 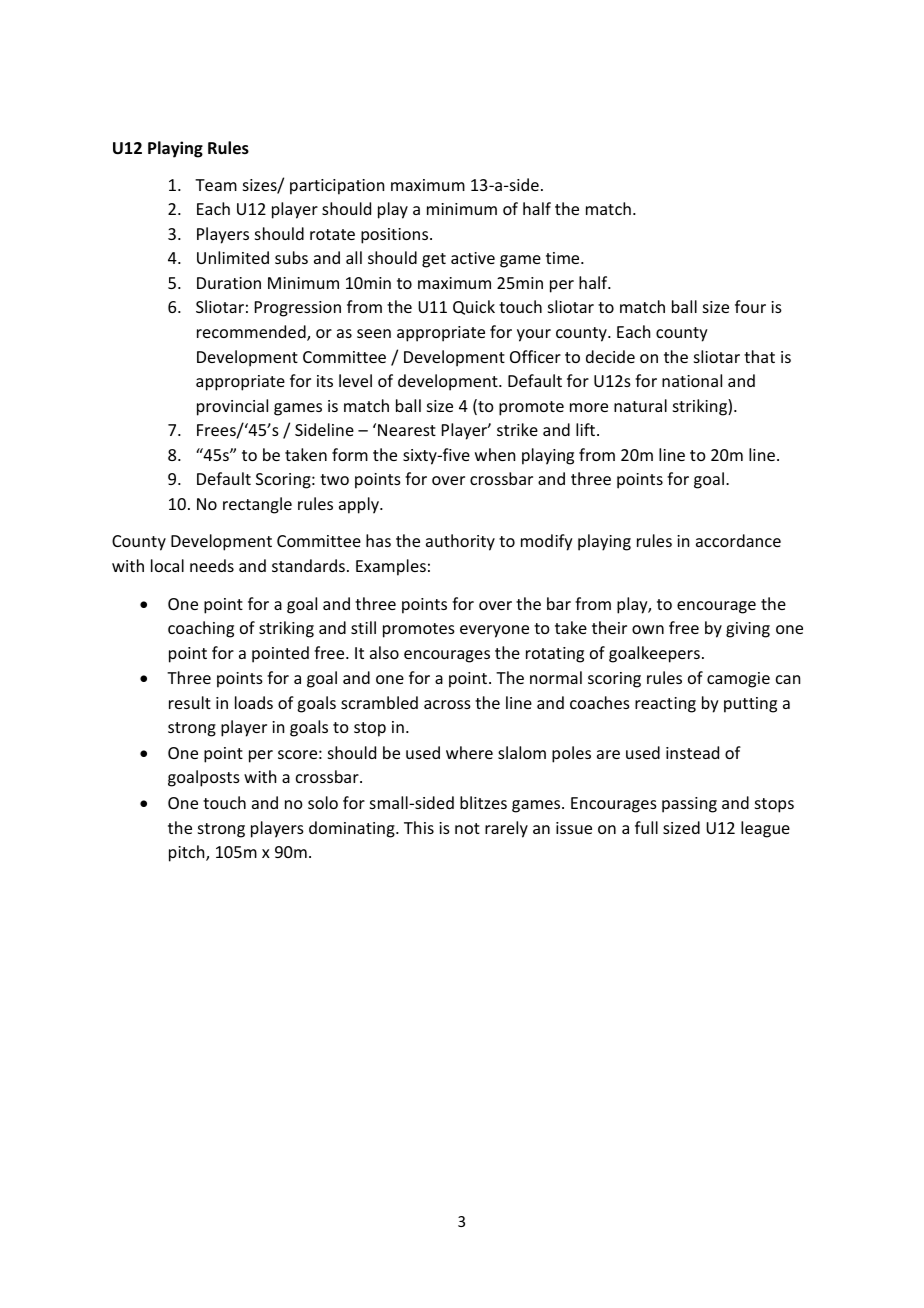 What do you see at coordinates (216, 185) in the screenshot?
I see `Team` at bounding box center [216, 185].
